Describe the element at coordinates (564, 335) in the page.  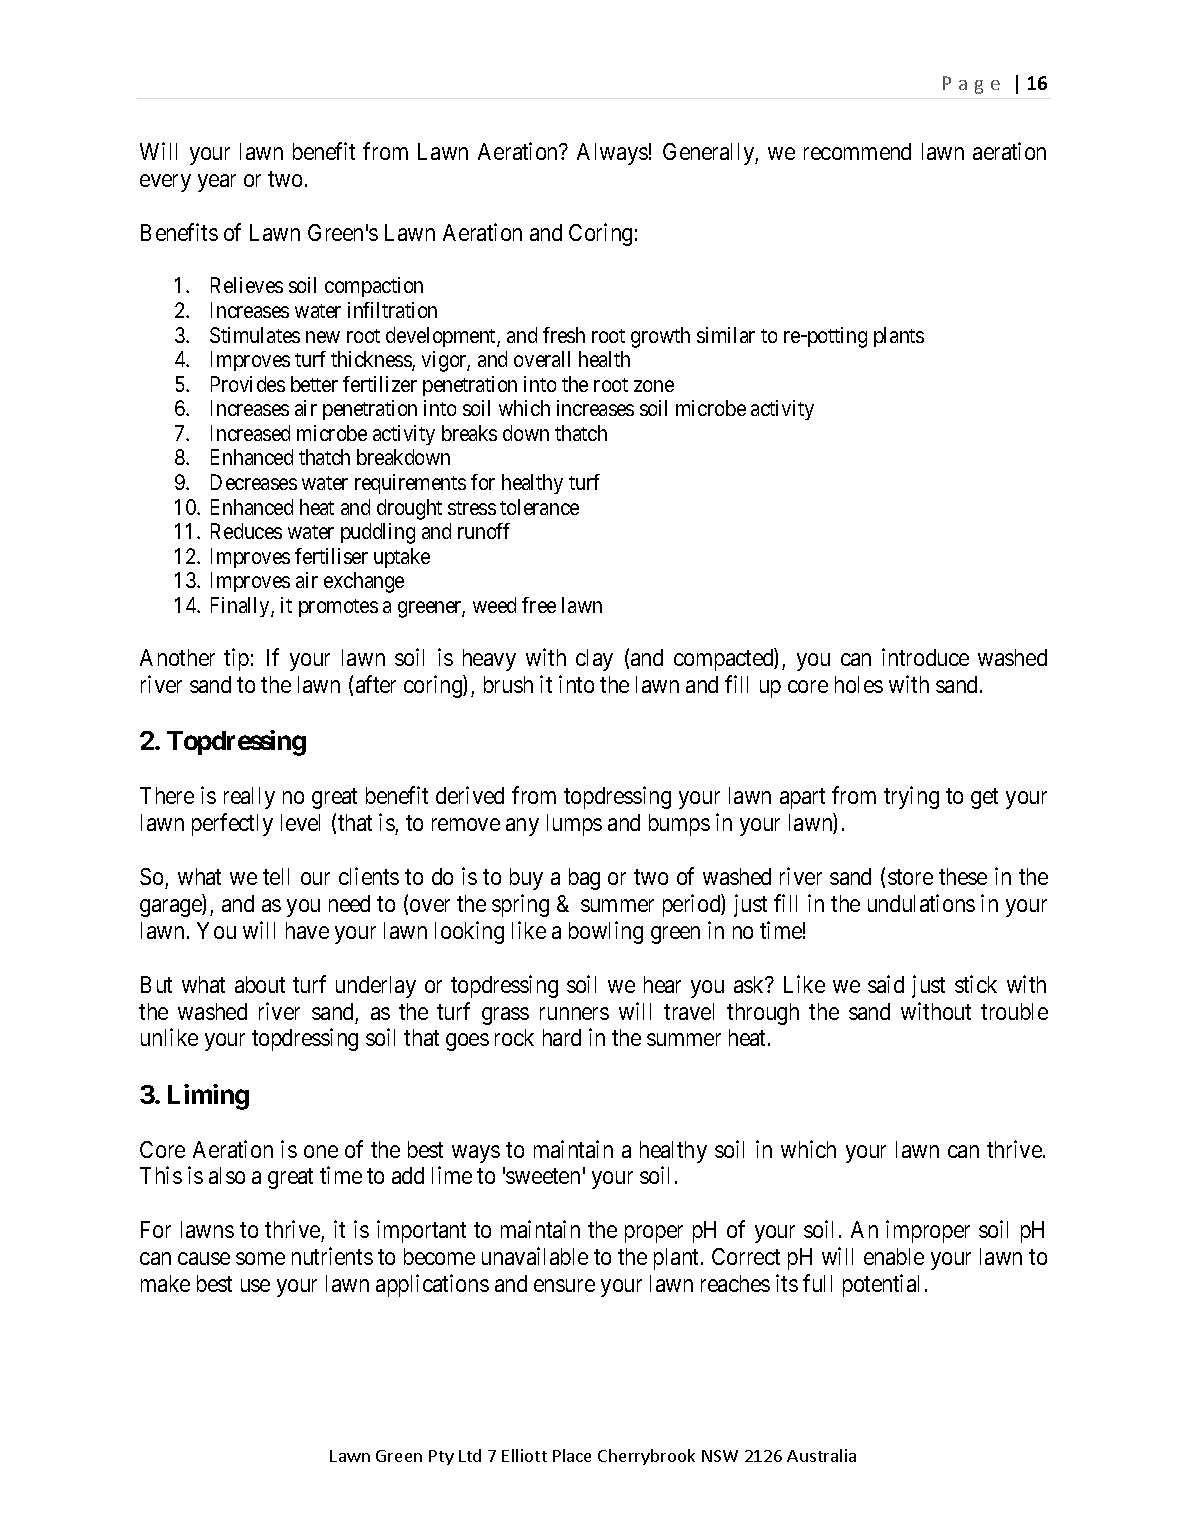
I see `fresh` at that location.
